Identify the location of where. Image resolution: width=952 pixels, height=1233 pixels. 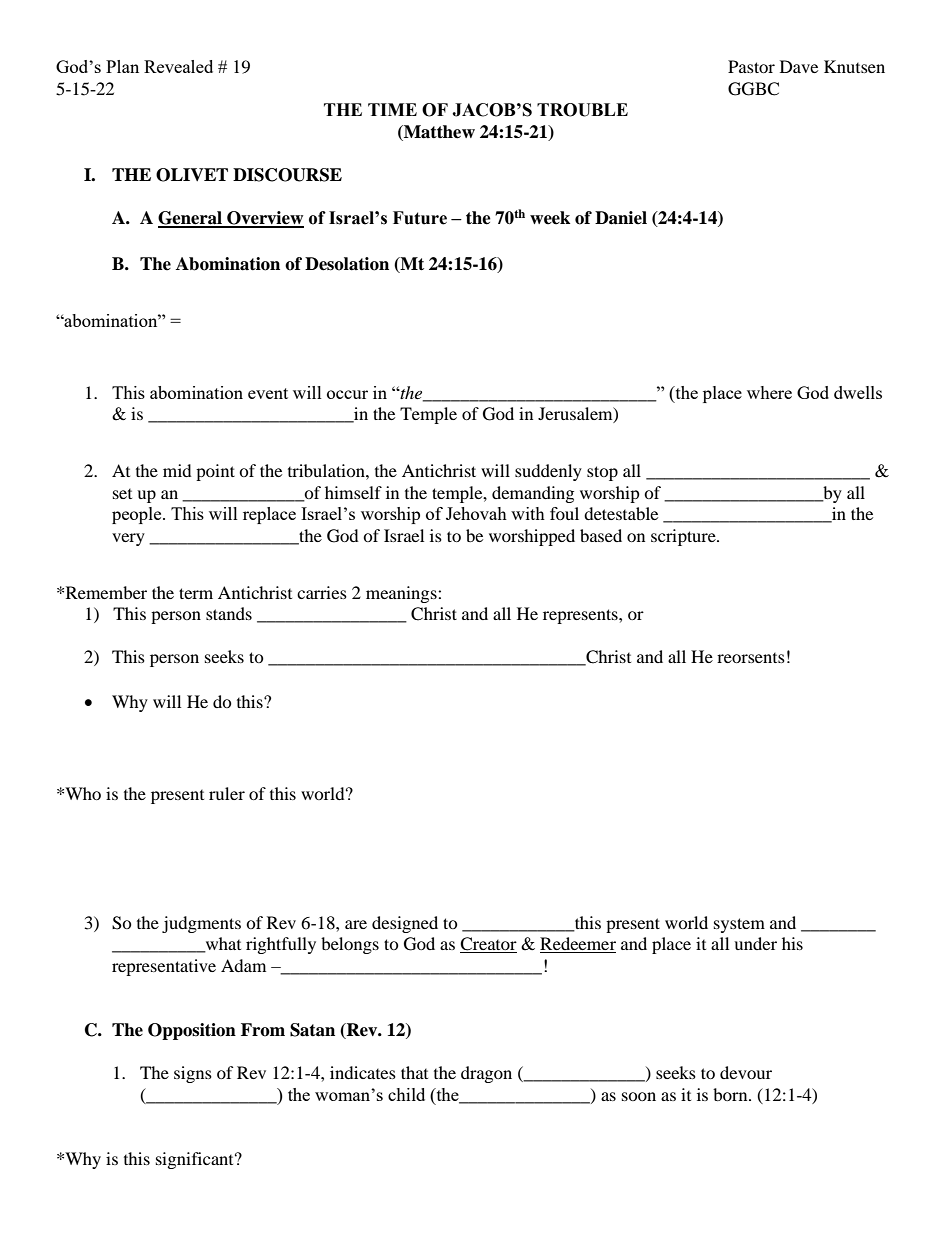
(769, 392).
